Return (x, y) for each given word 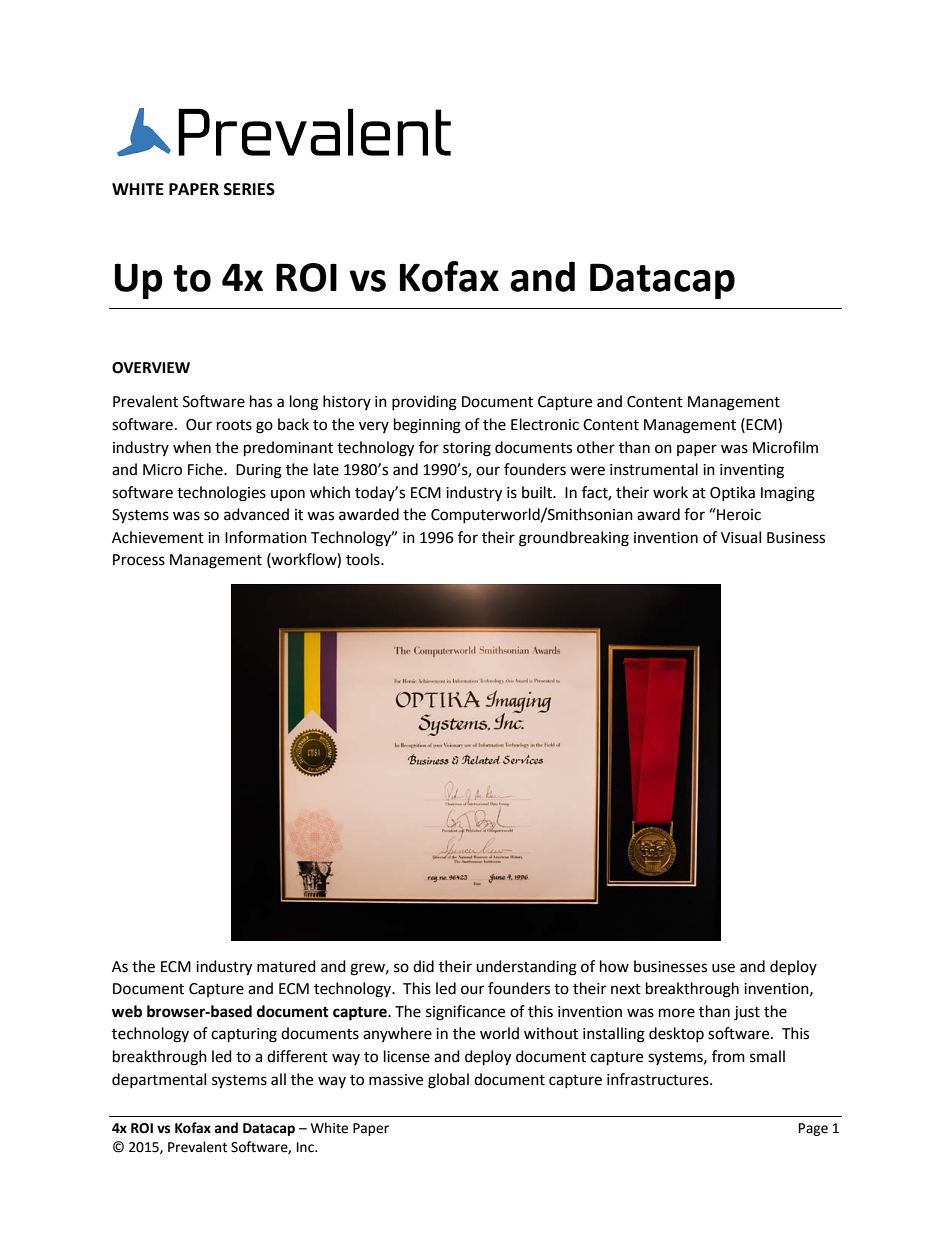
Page (813, 1129)
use (723, 968)
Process (139, 560)
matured (286, 966)
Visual (741, 537)
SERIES (249, 189)
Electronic (545, 424)
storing (467, 449)
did (423, 966)
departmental (159, 1080)
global (448, 1081)
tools (364, 559)
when (192, 447)
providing (424, 403)
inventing (752, 471)
